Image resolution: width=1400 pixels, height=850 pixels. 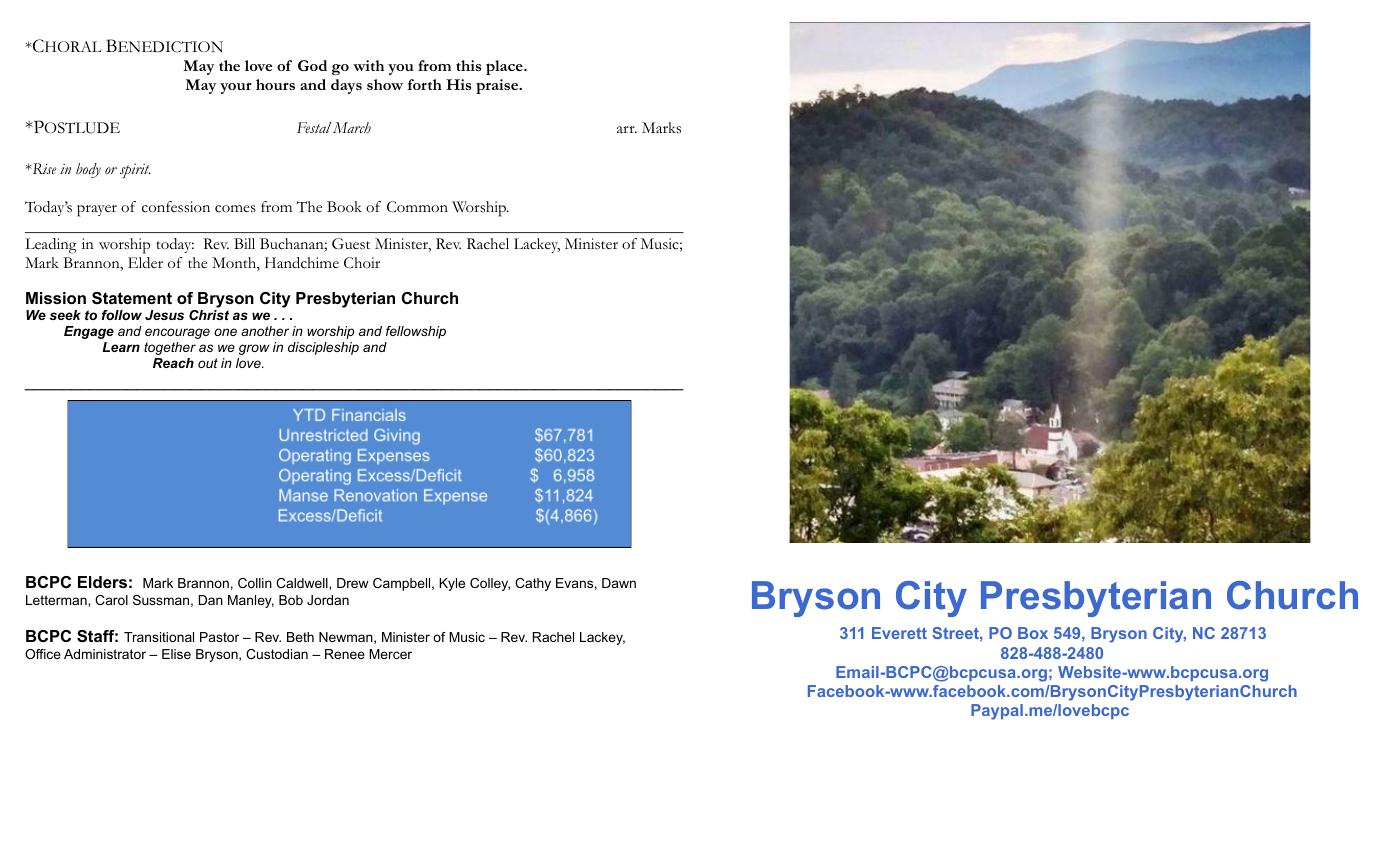 What do you see at coordinates (627, 129) in the document?
I see `arr` at bounding box center [627, 129].
